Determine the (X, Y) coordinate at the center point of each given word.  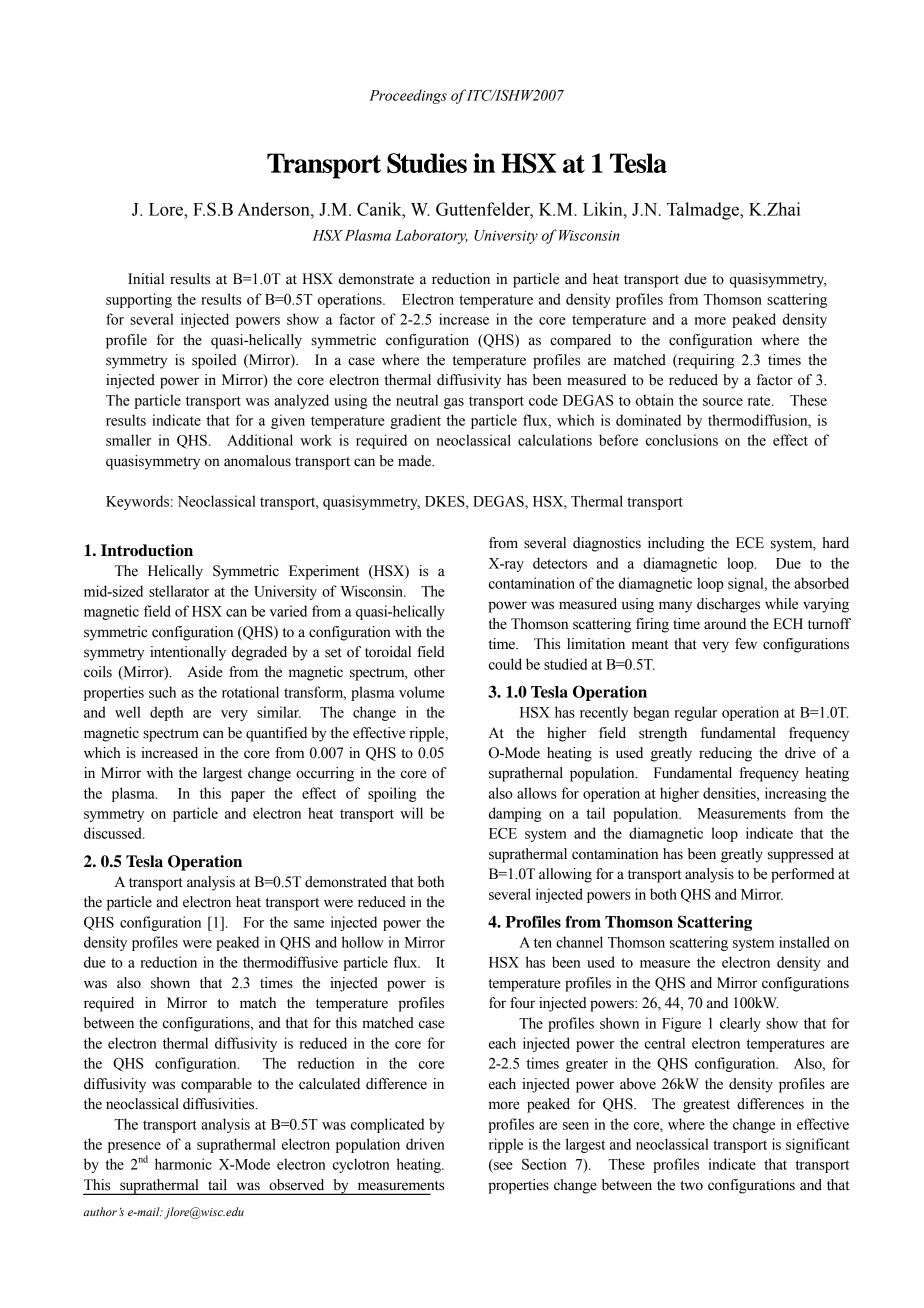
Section (544, 1164)
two (691, 1186)
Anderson (274, 209)
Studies (427, 163)
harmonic (183, 1164)
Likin (604, 209)
